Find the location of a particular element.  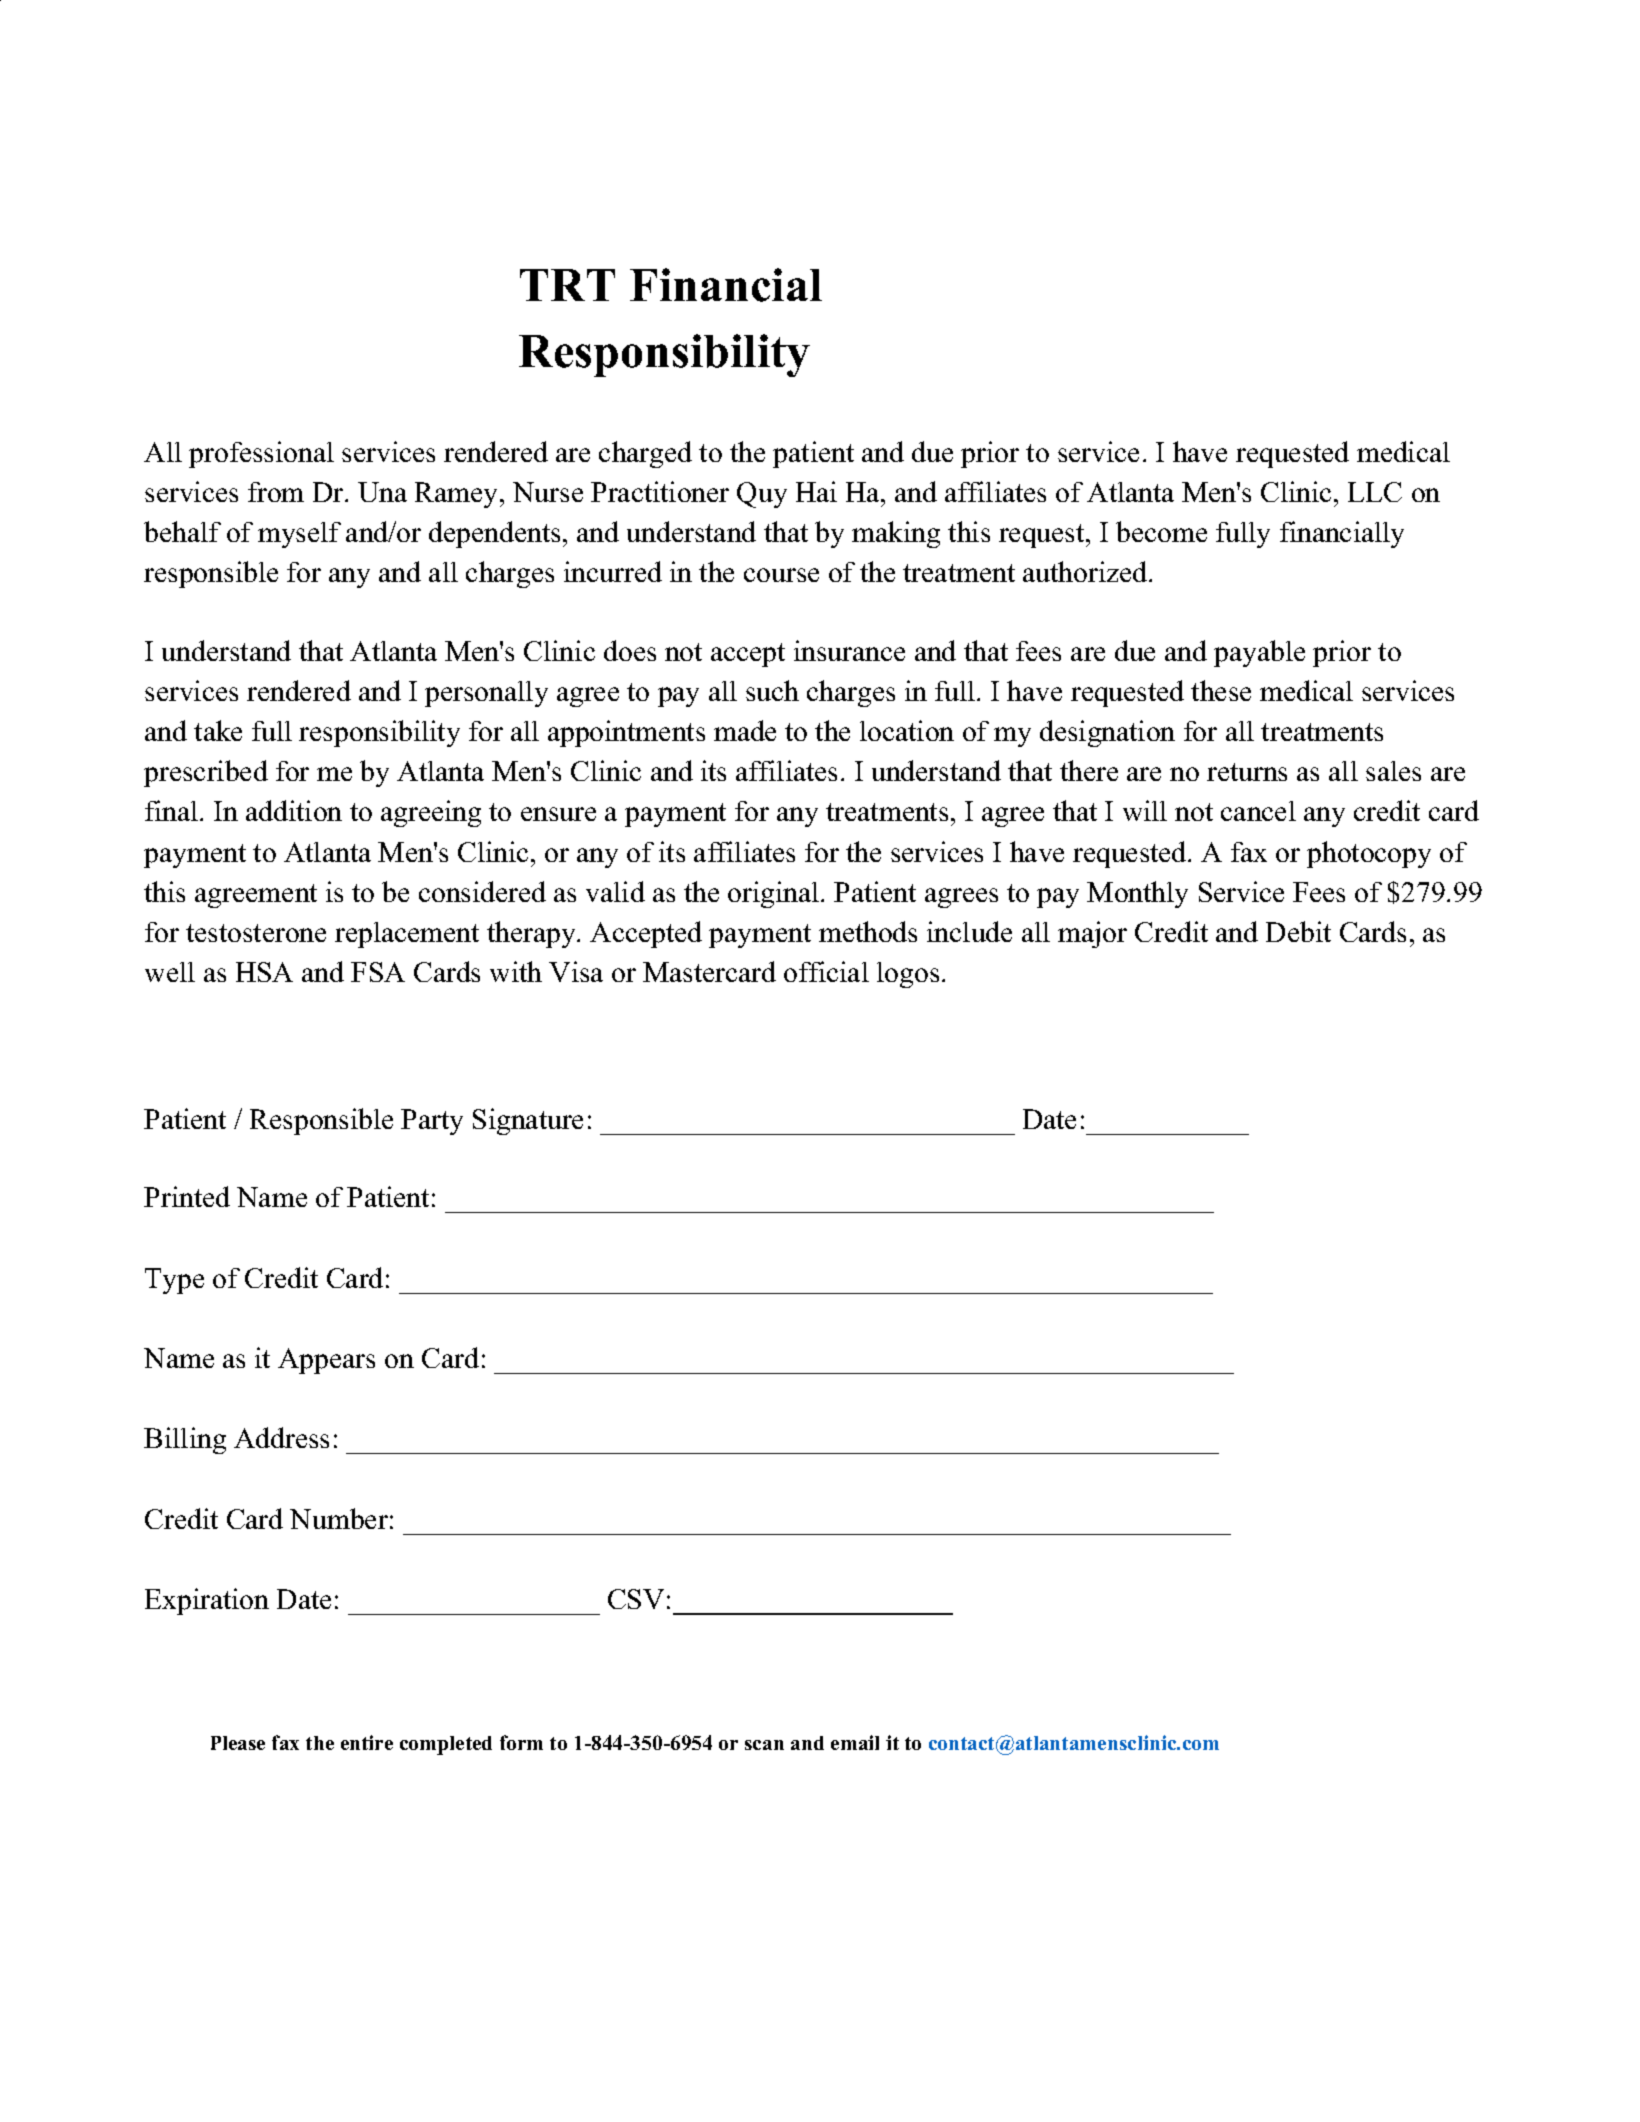

professional is located at coordinates (261, 454).
